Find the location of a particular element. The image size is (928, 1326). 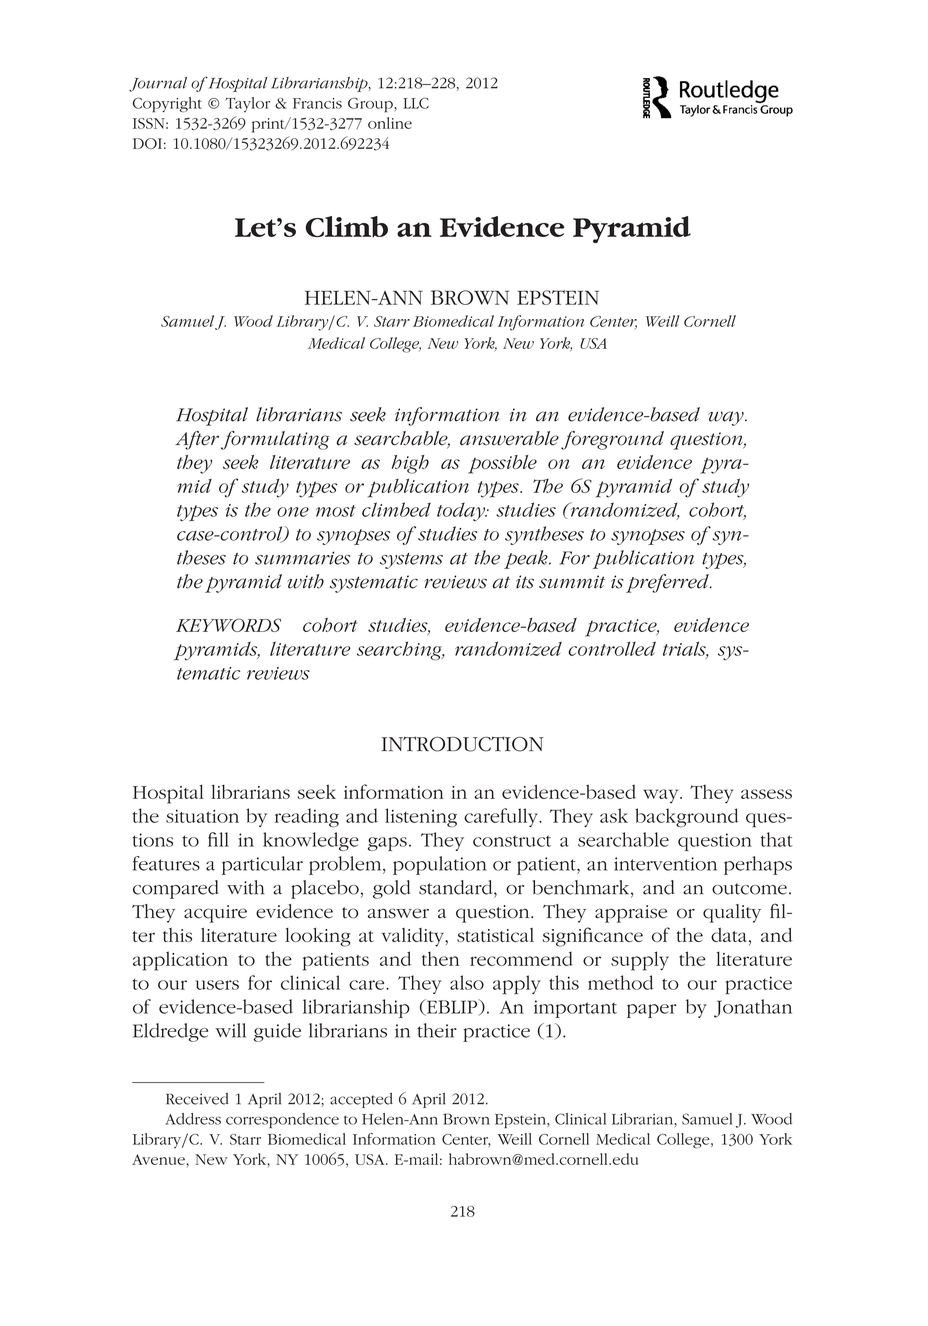

situation is located at coordinates (202, 816).
